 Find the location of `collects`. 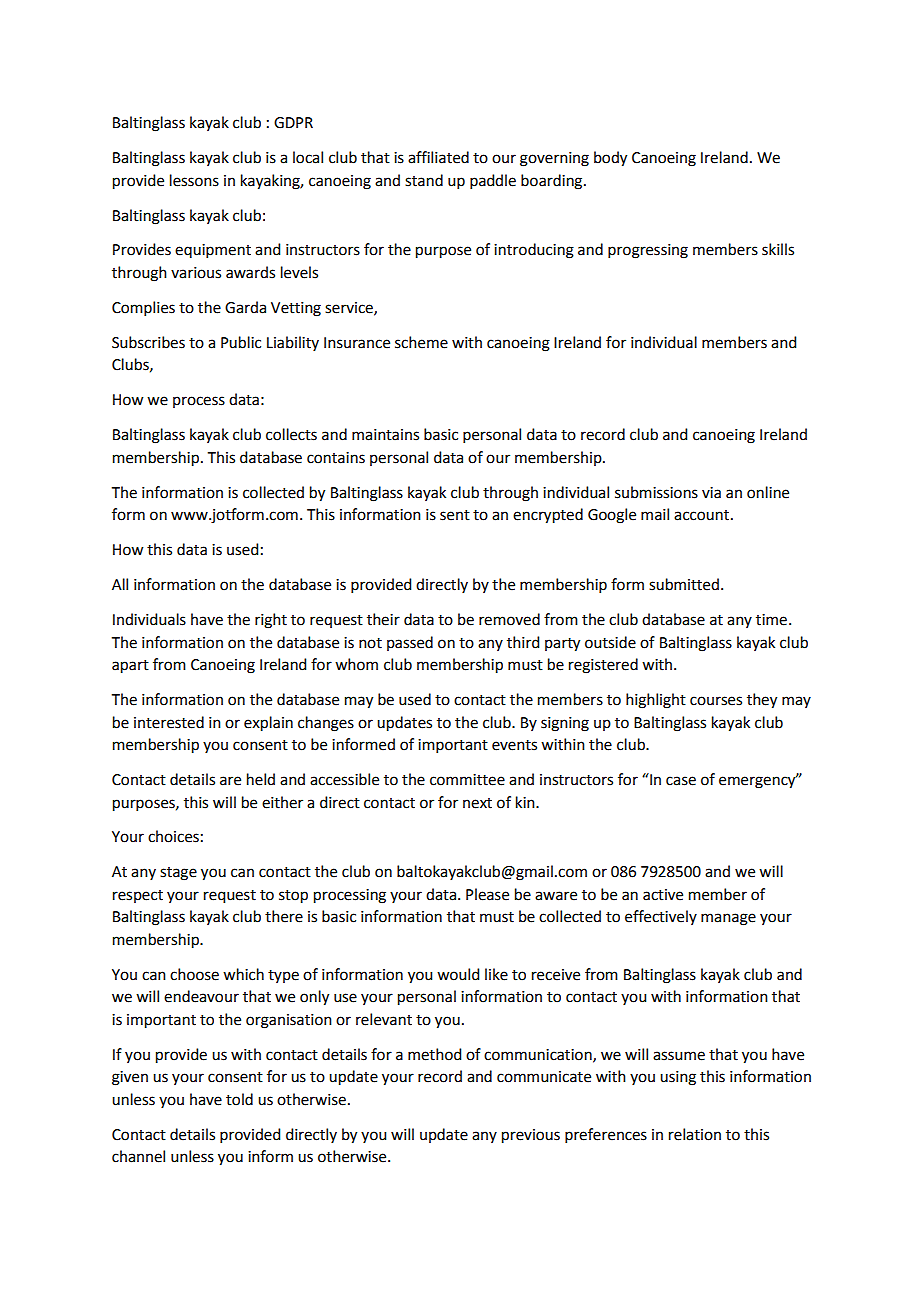

collects is located at coordinates (291, 434).
